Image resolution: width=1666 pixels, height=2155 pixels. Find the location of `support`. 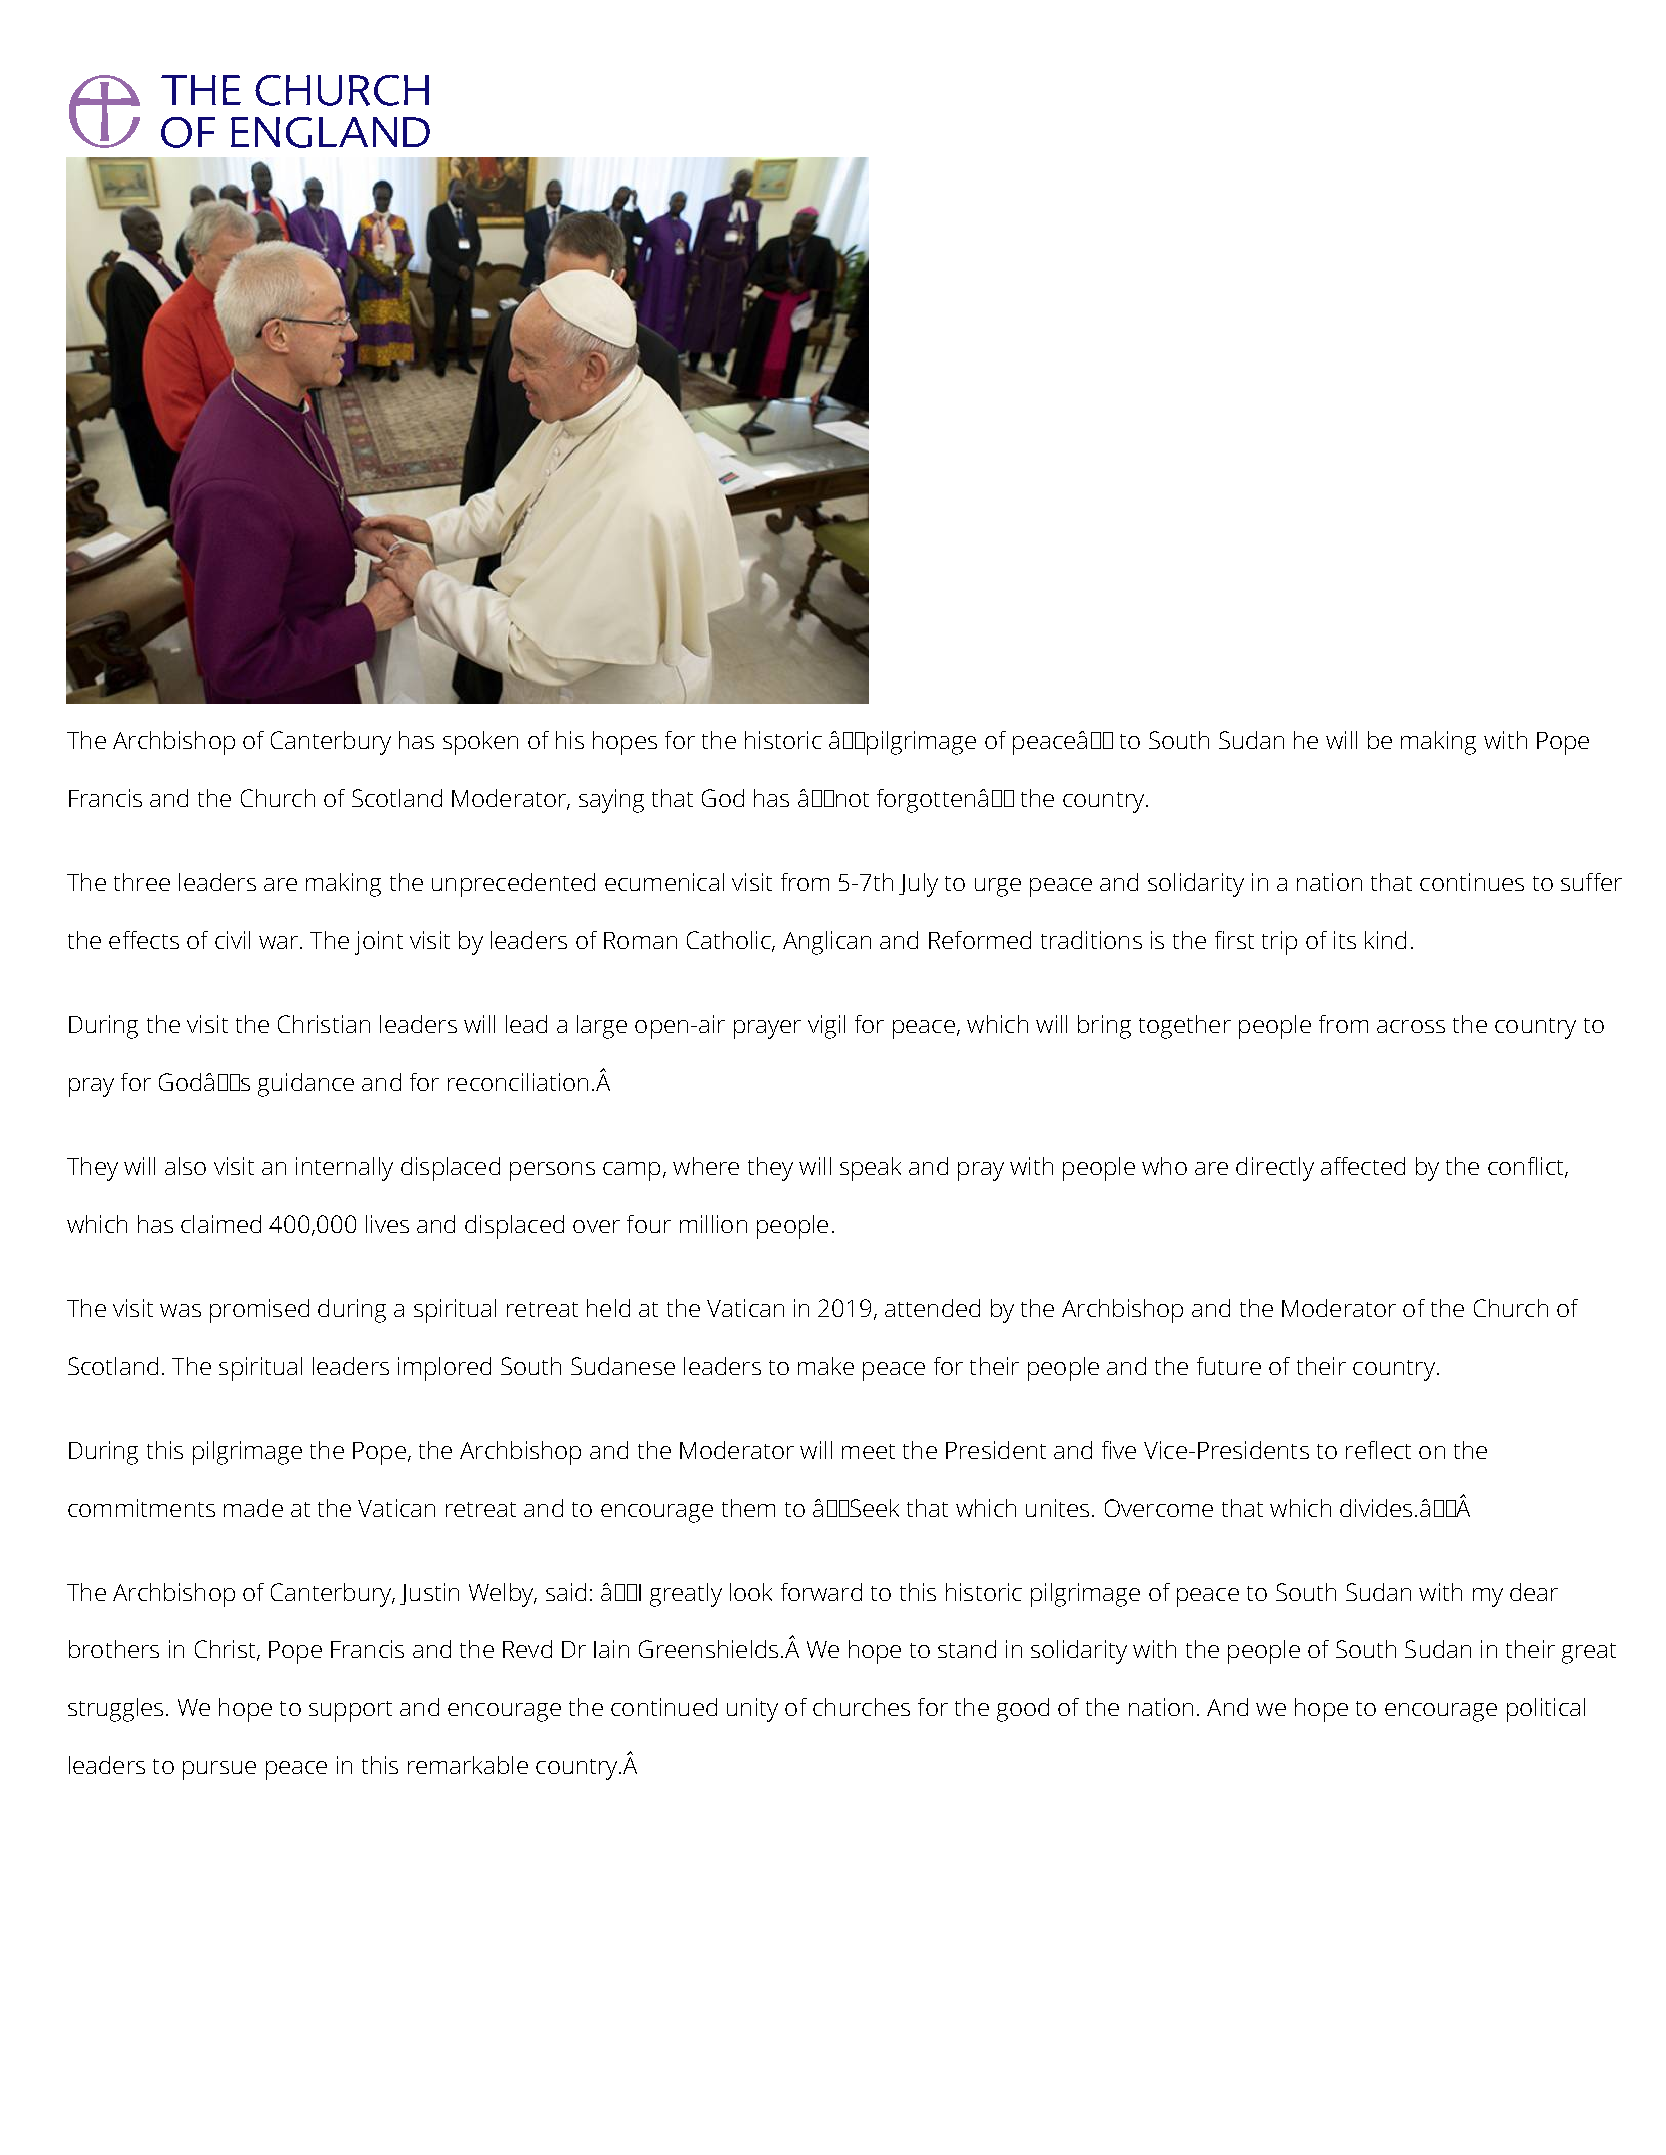

support is located at coordinates (350, 1711).
